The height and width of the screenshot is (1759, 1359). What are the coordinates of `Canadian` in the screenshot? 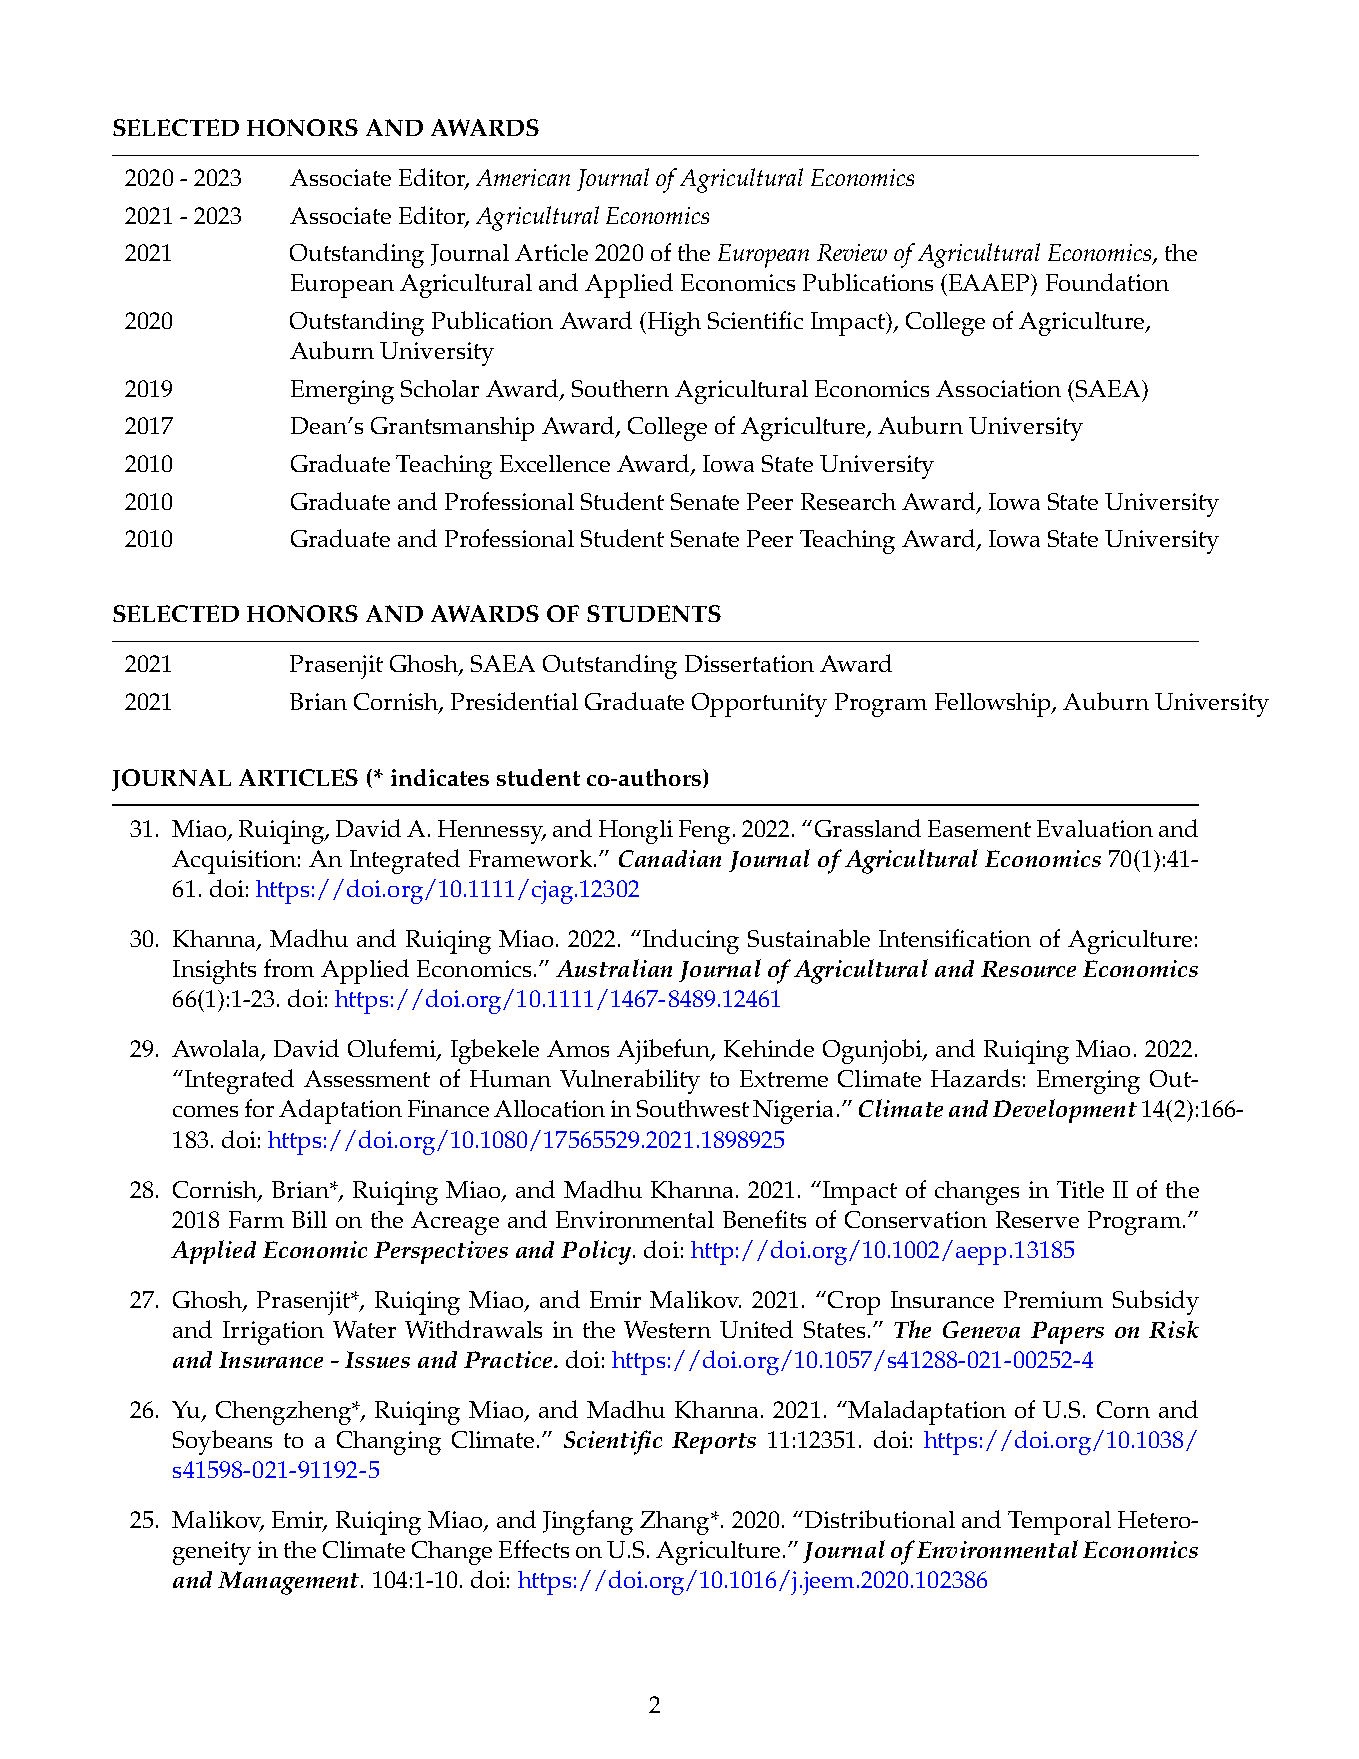 It's located at (670, 858).
